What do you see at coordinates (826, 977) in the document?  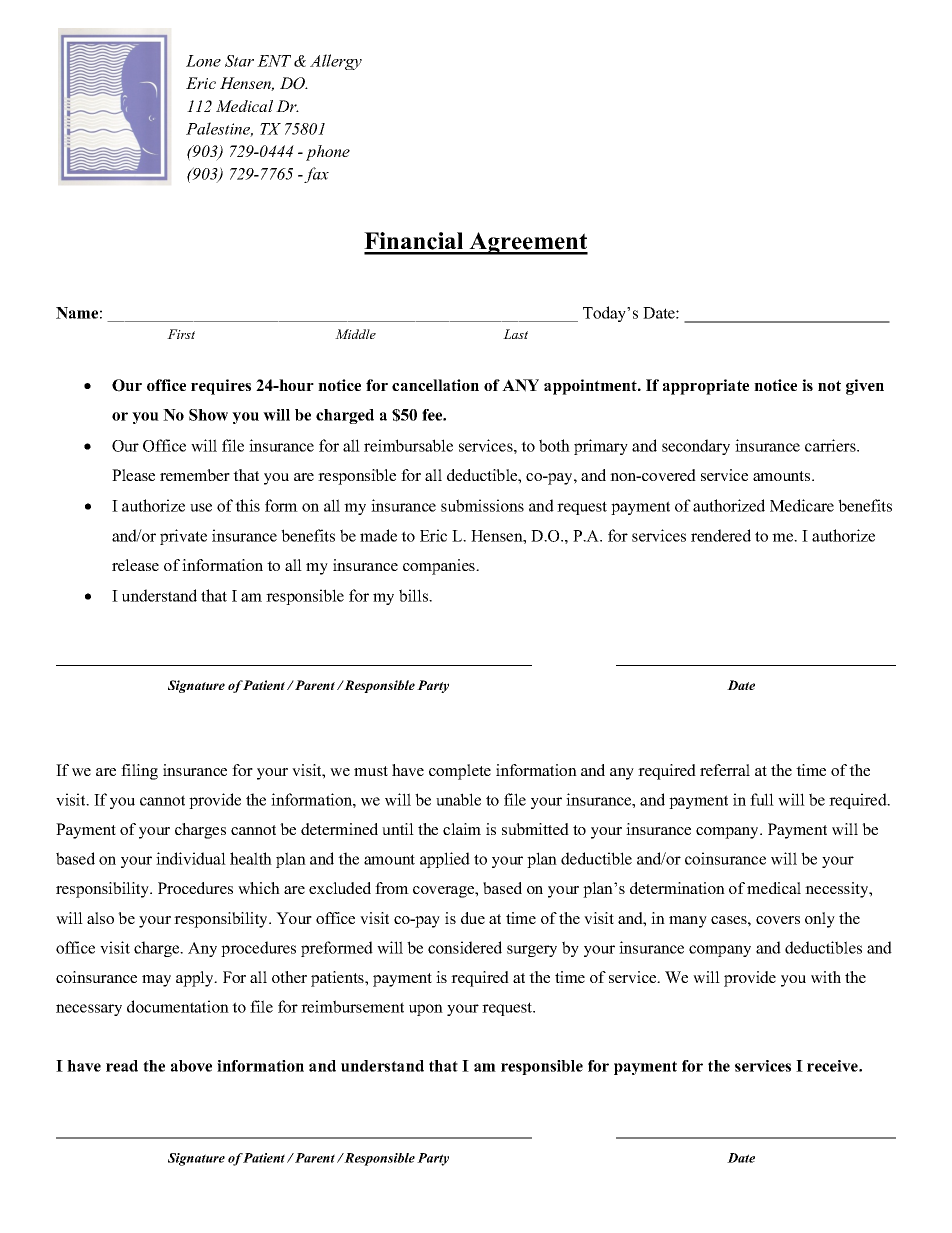 I see `with` at bounding box center [826, 977].
